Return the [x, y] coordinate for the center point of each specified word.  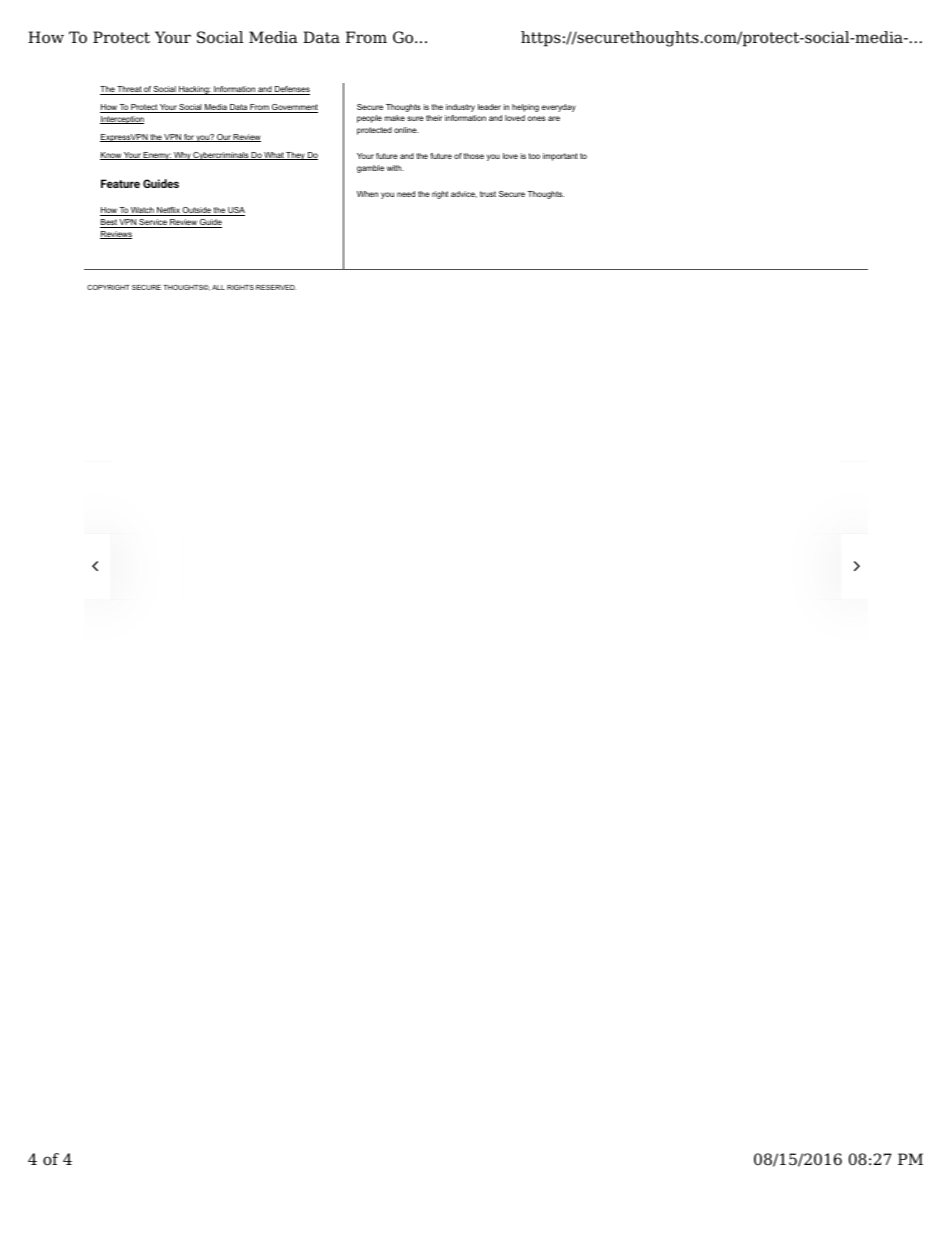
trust [488, 194]
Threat [129, 90]
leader [489, 107]
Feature [120, 183]
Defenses [291, 90]
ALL [218, 287]
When [367, 194]
